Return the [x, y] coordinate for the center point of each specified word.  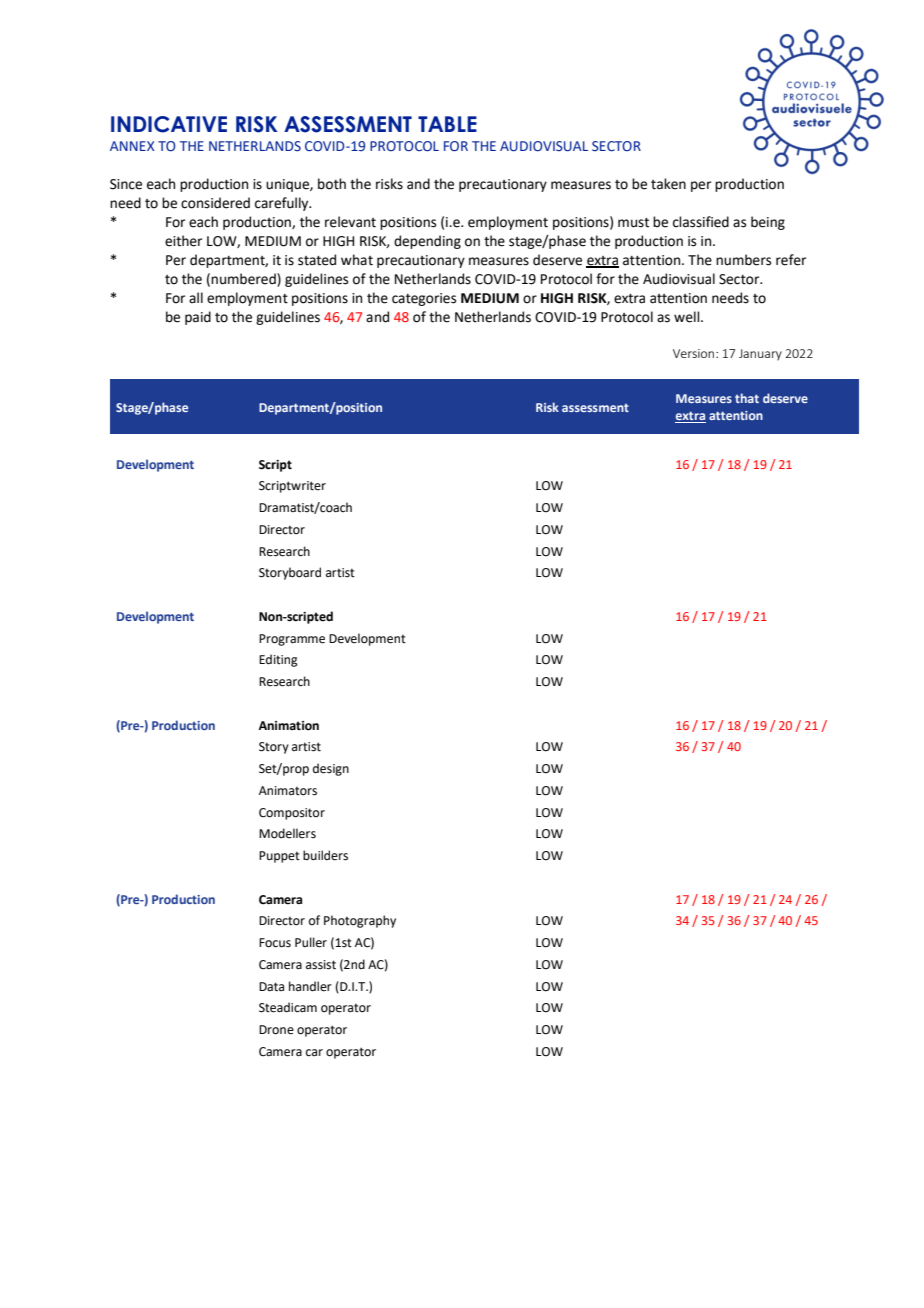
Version [695, 353]
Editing [278, 660]
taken [668, 184]
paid [198, 318]
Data [271, 987]
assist [321, 965]
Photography [360, 921]
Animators [288, 791]
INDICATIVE [169, 124]
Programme [292, 640]
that [747, 398]
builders [325, 855]
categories [424, 299]
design [331, 769]
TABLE [447, 124]
